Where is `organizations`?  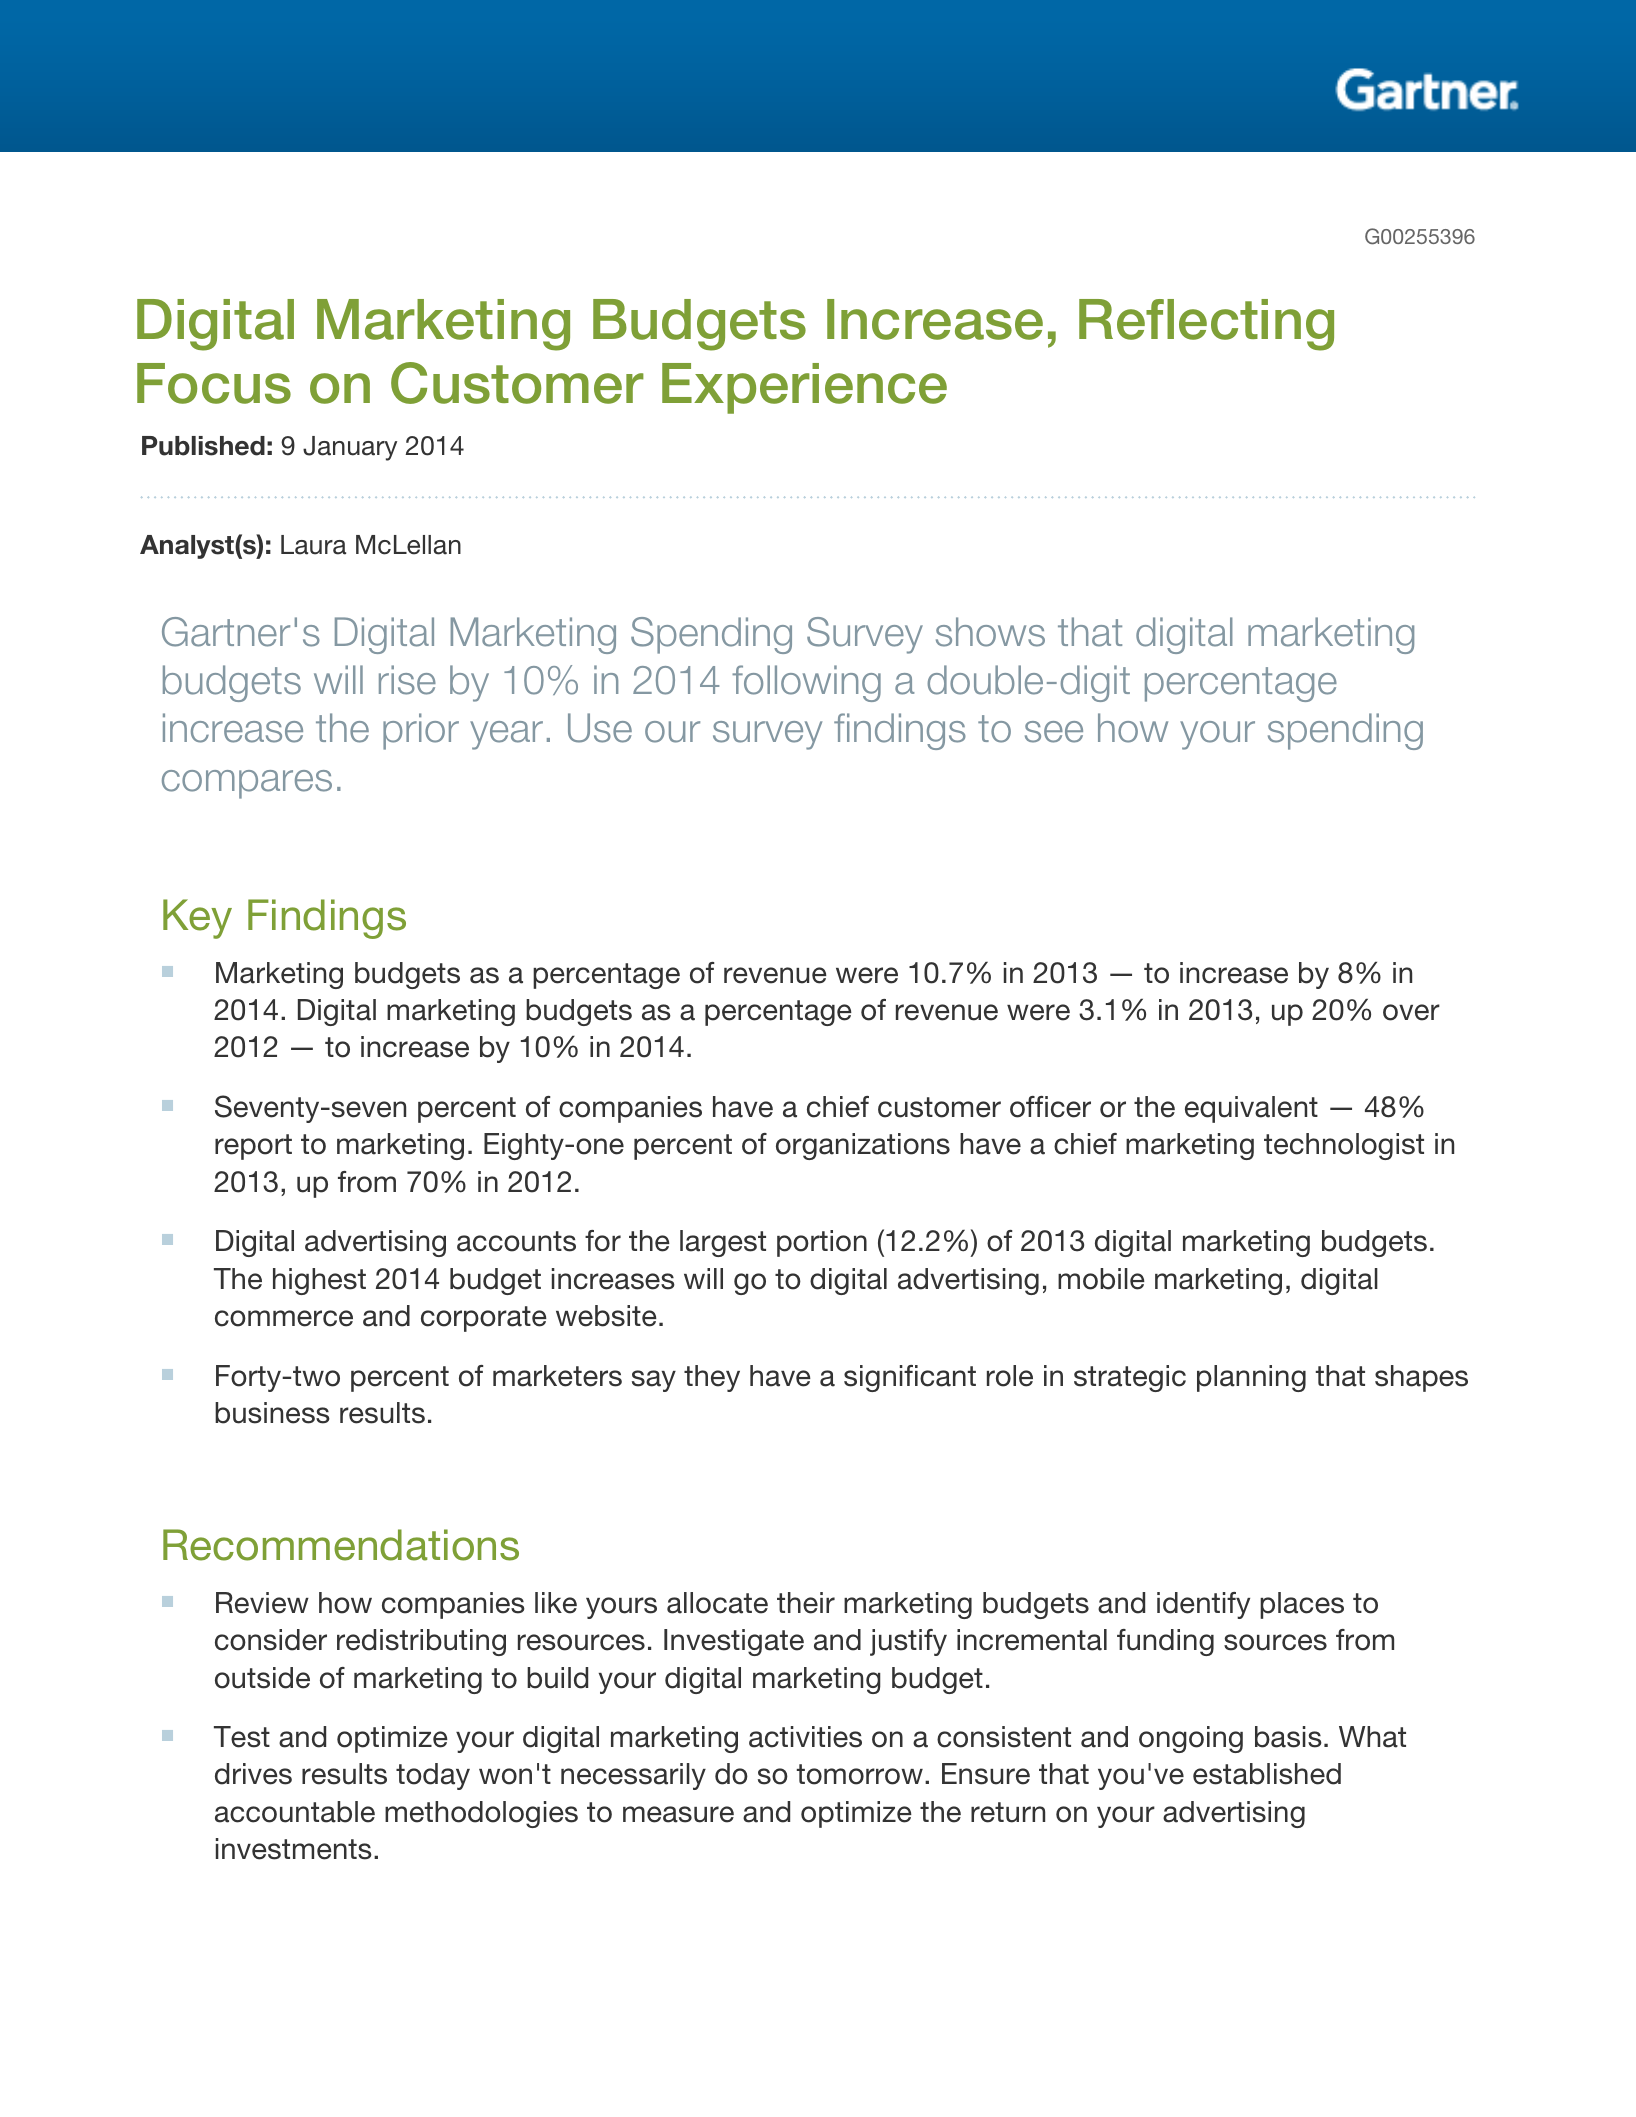 organizations is located at coordinates (863, 1146).
